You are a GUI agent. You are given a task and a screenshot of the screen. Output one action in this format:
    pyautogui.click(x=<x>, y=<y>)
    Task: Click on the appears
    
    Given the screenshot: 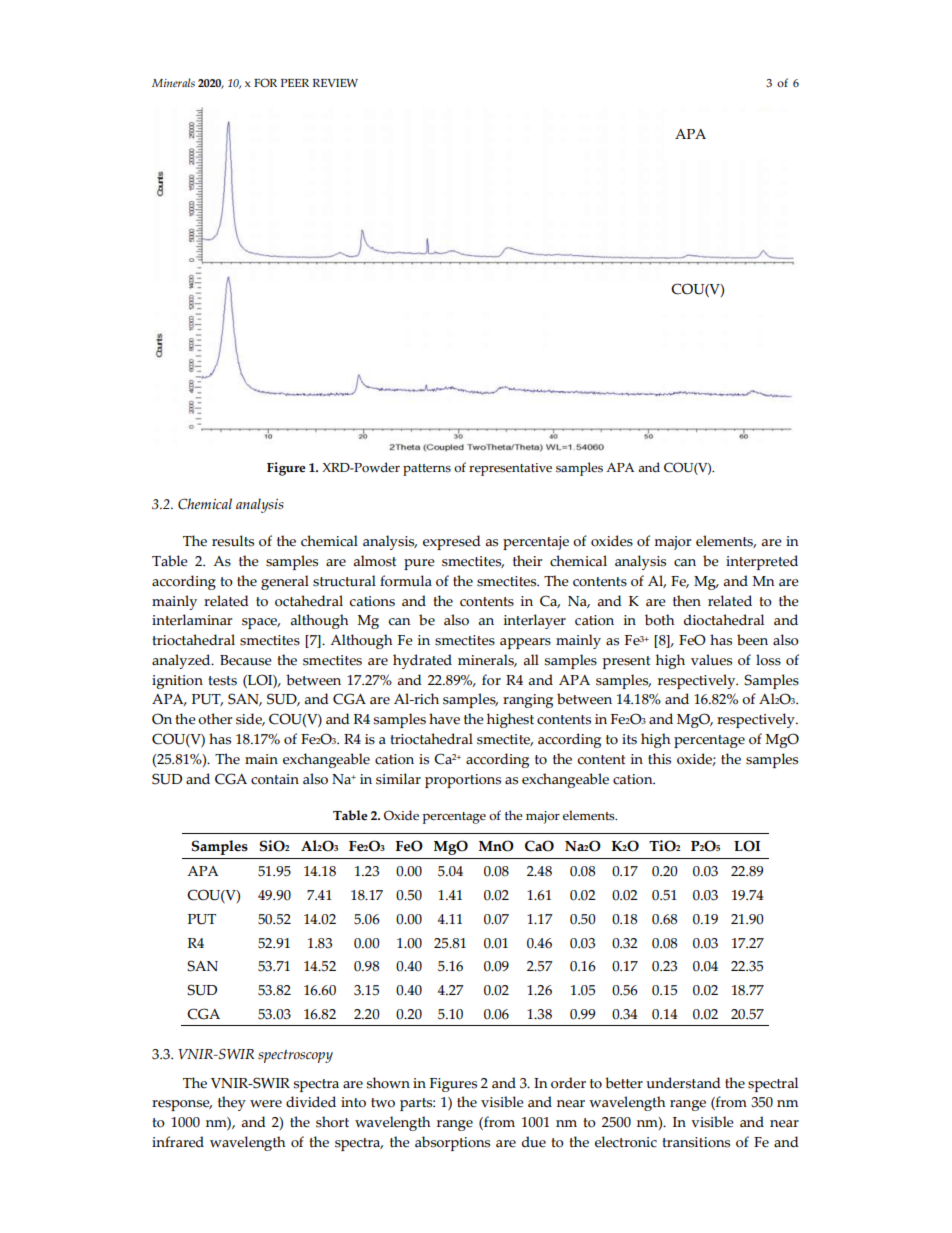 What is the action you would take?
    pyautogui.click(x=525, y=643)
